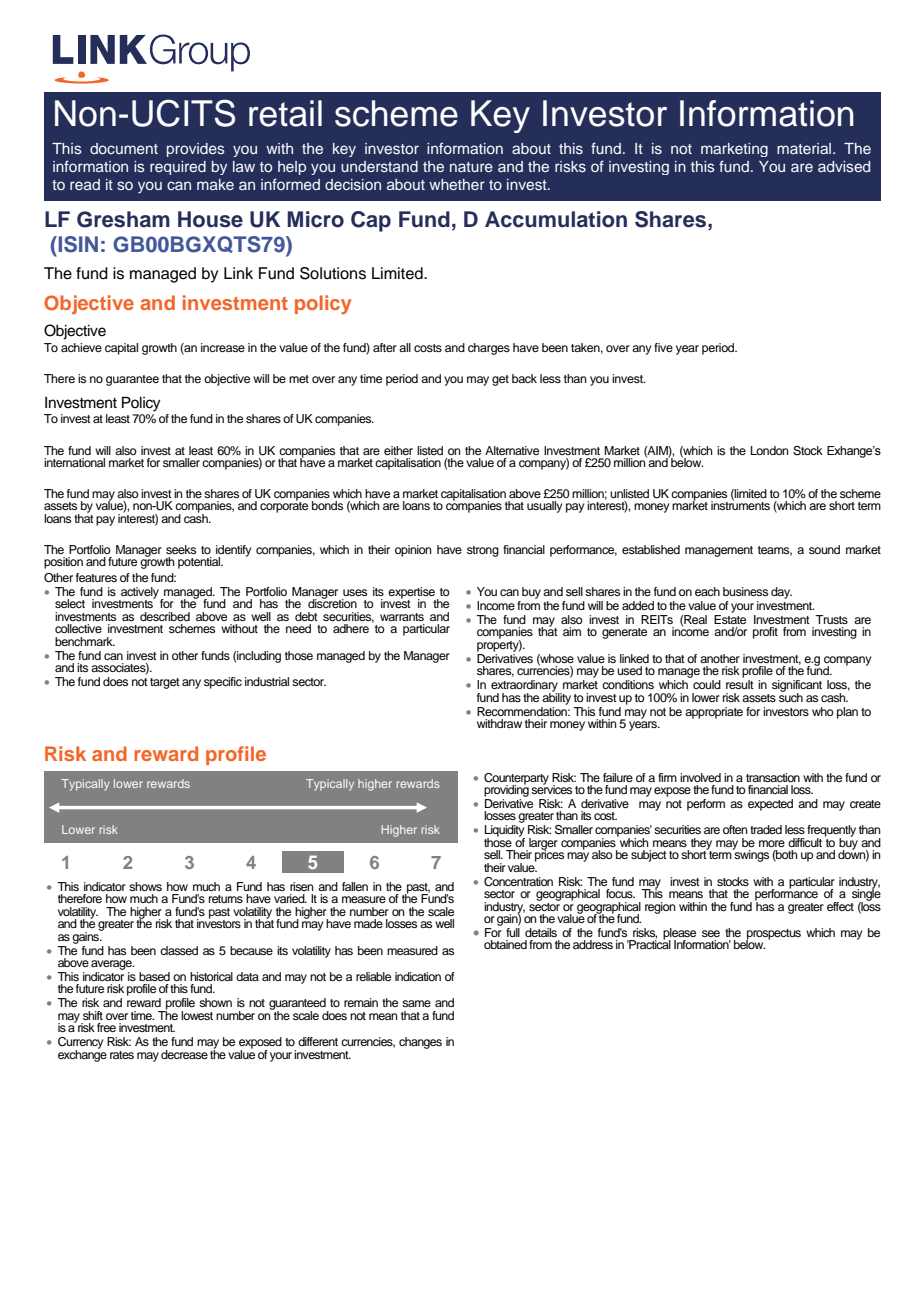 This screenshot has width=924, height=1308. Describe the element at coordinates (200, 563) in the screenshot. I see `potential` at that location.
